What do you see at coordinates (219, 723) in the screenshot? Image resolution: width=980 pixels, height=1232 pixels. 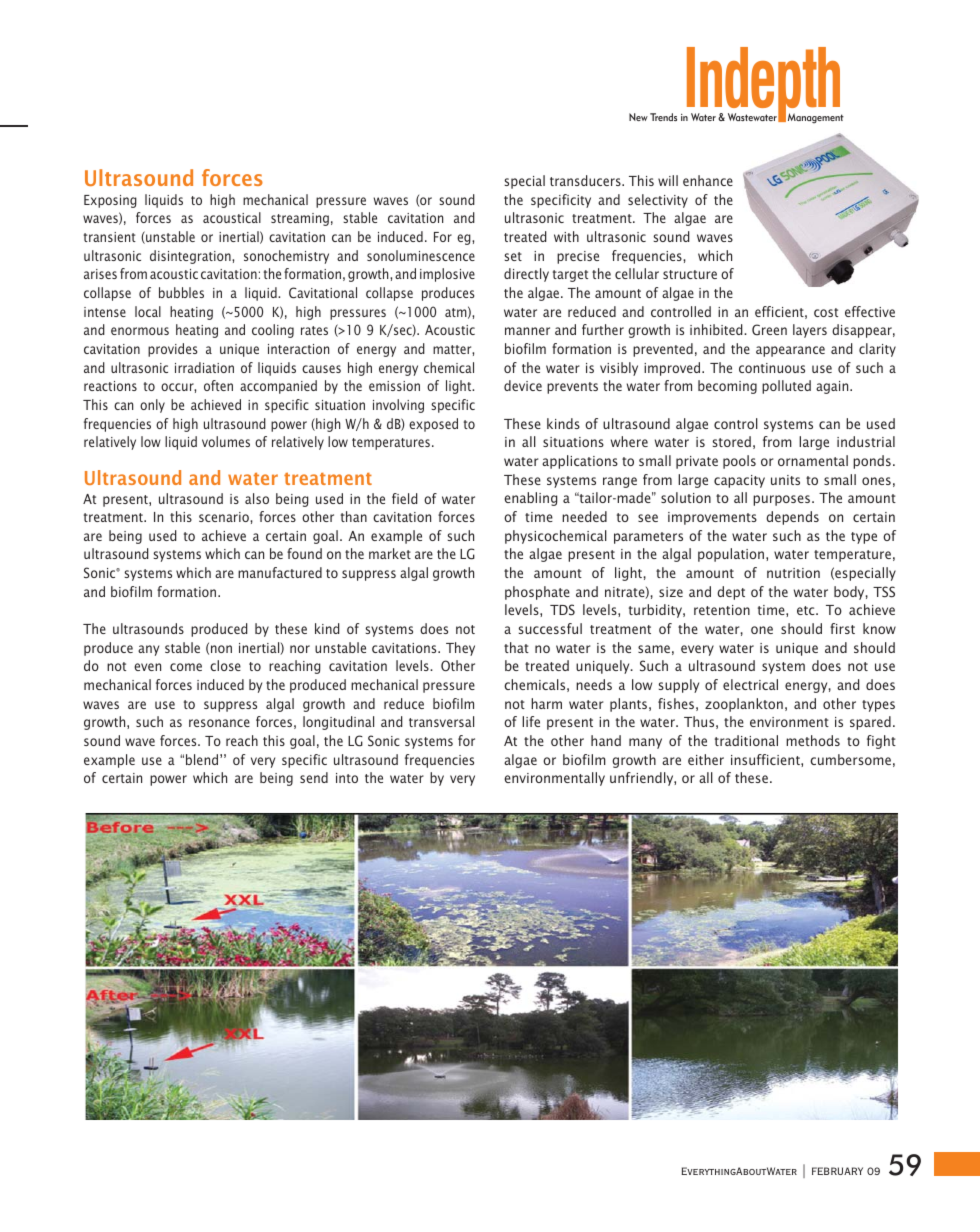 I see `resonance` at bounding box center [219, 723].
